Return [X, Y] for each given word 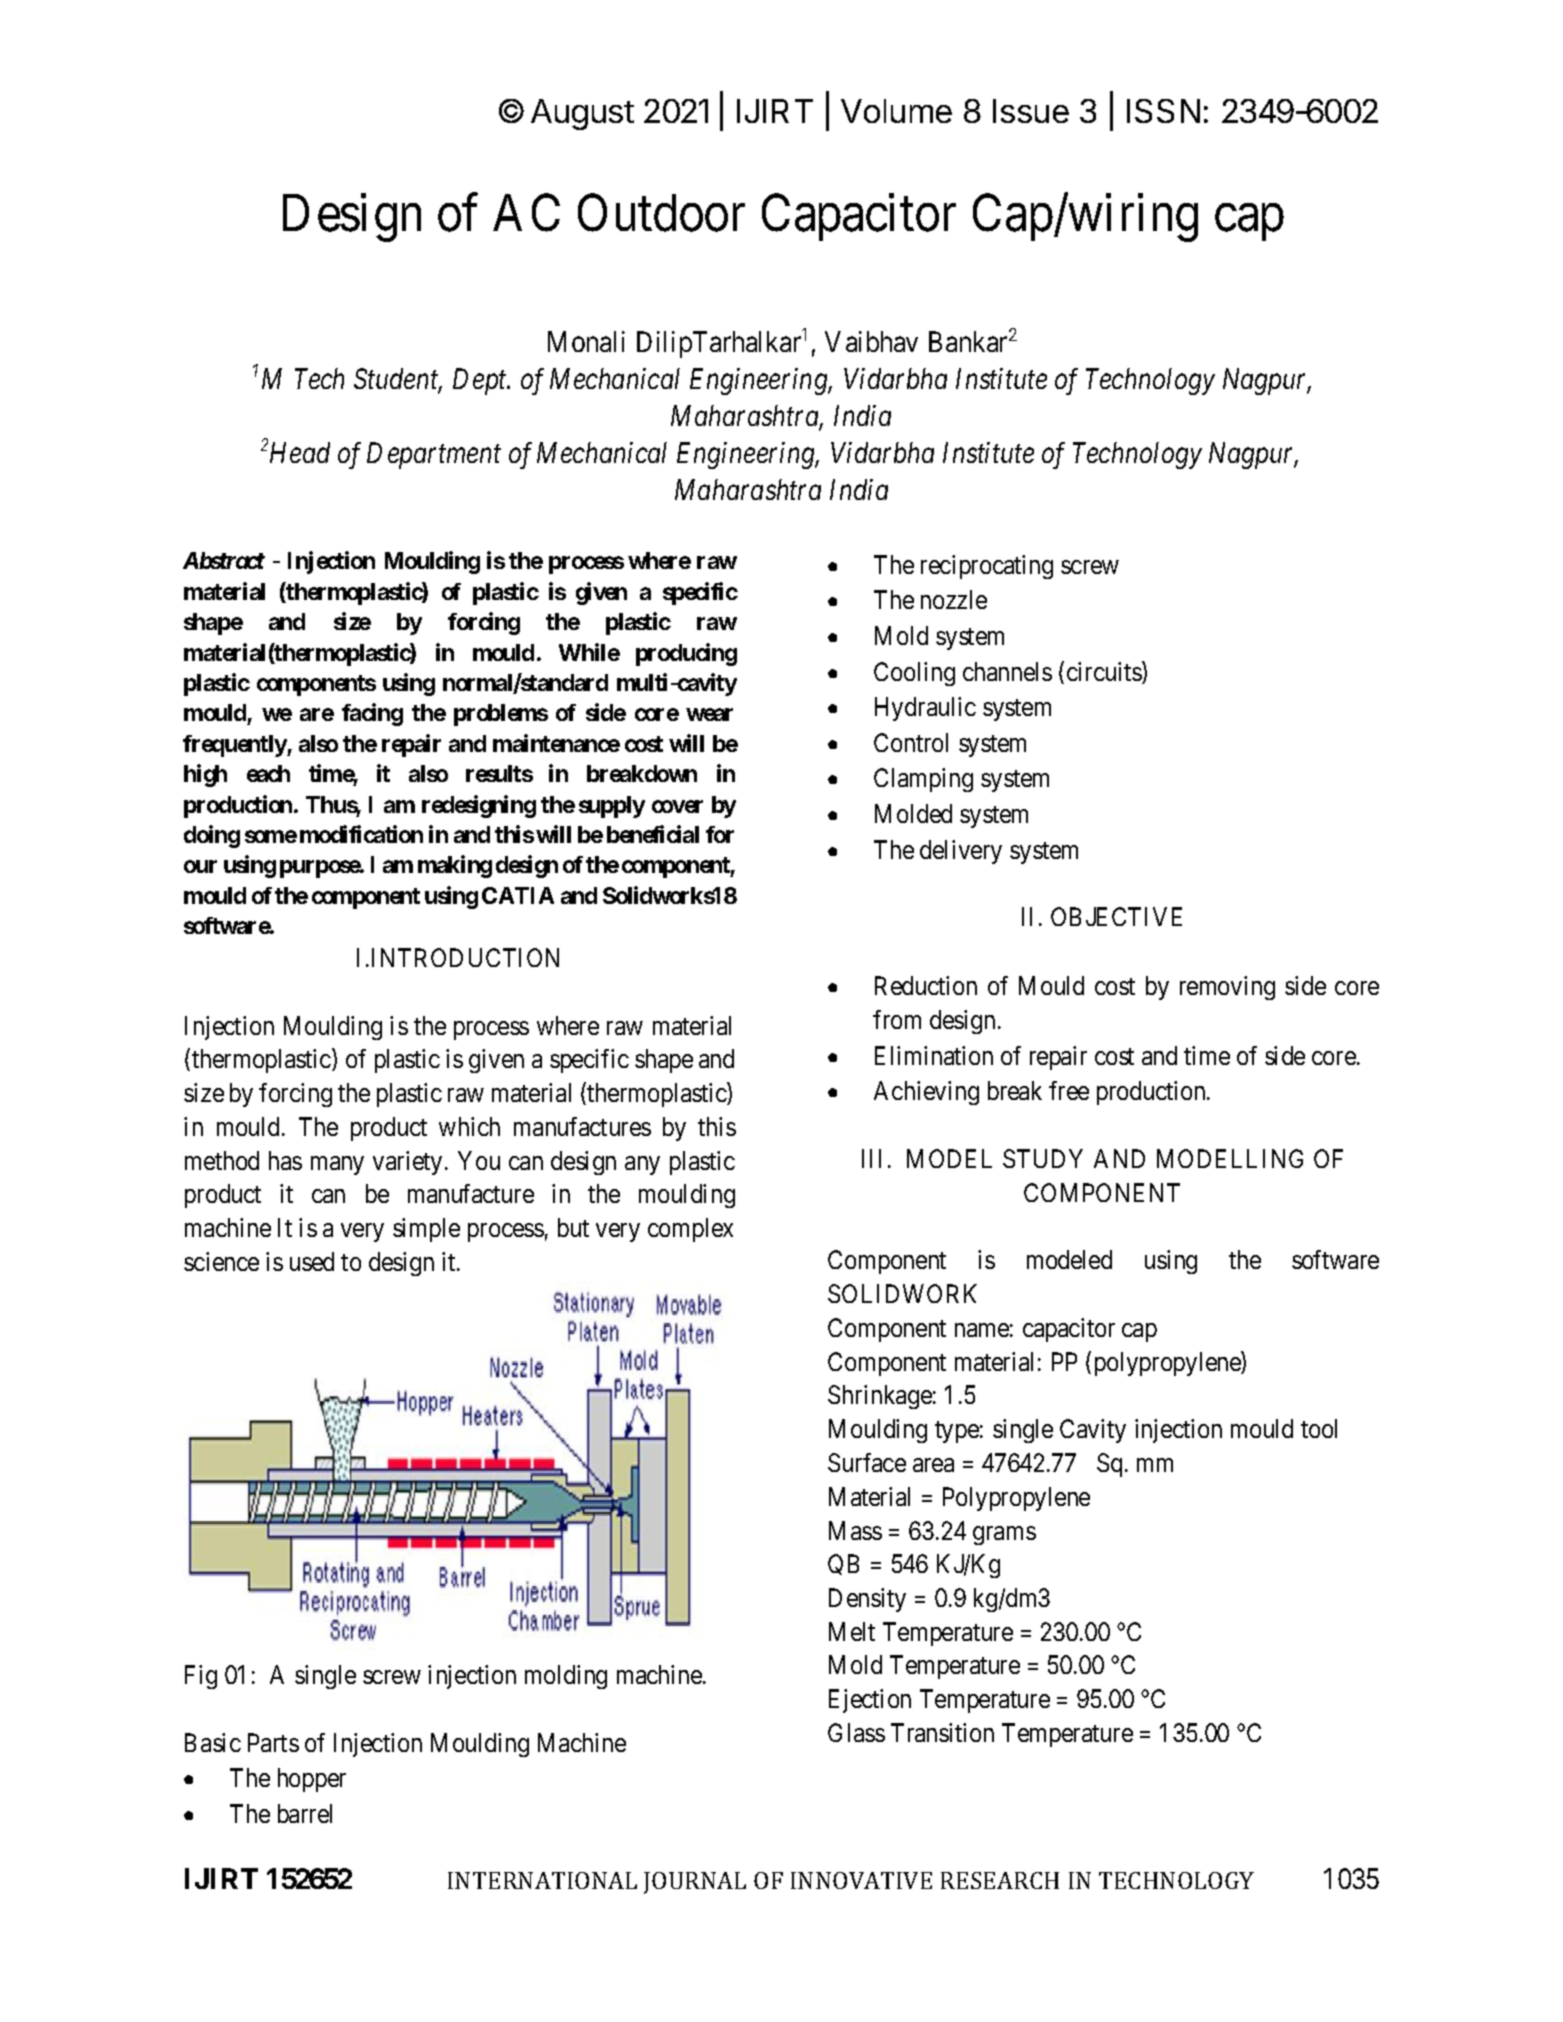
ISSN [1163, 111]
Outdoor [661, 213]
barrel [305, 1813]
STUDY [1043, 1158]
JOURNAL [695, 1883]
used [312, 1261]
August [582, 114]
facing [372, 715]
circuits [1105, 672]
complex [690, 1230]
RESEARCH [1000, 1880]
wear [710, 715]
